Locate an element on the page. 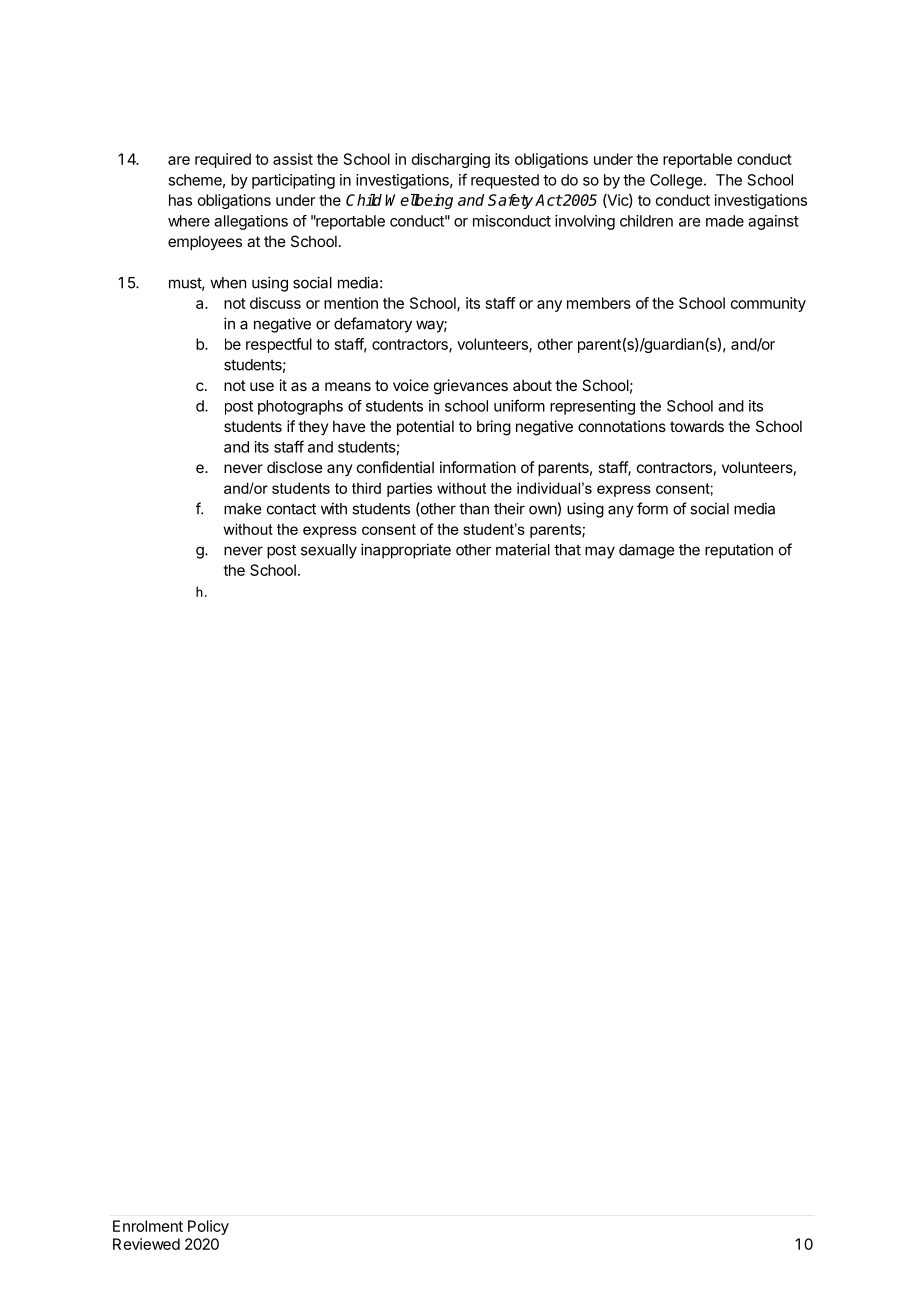  sexually is located at coordinates (329, 551).
